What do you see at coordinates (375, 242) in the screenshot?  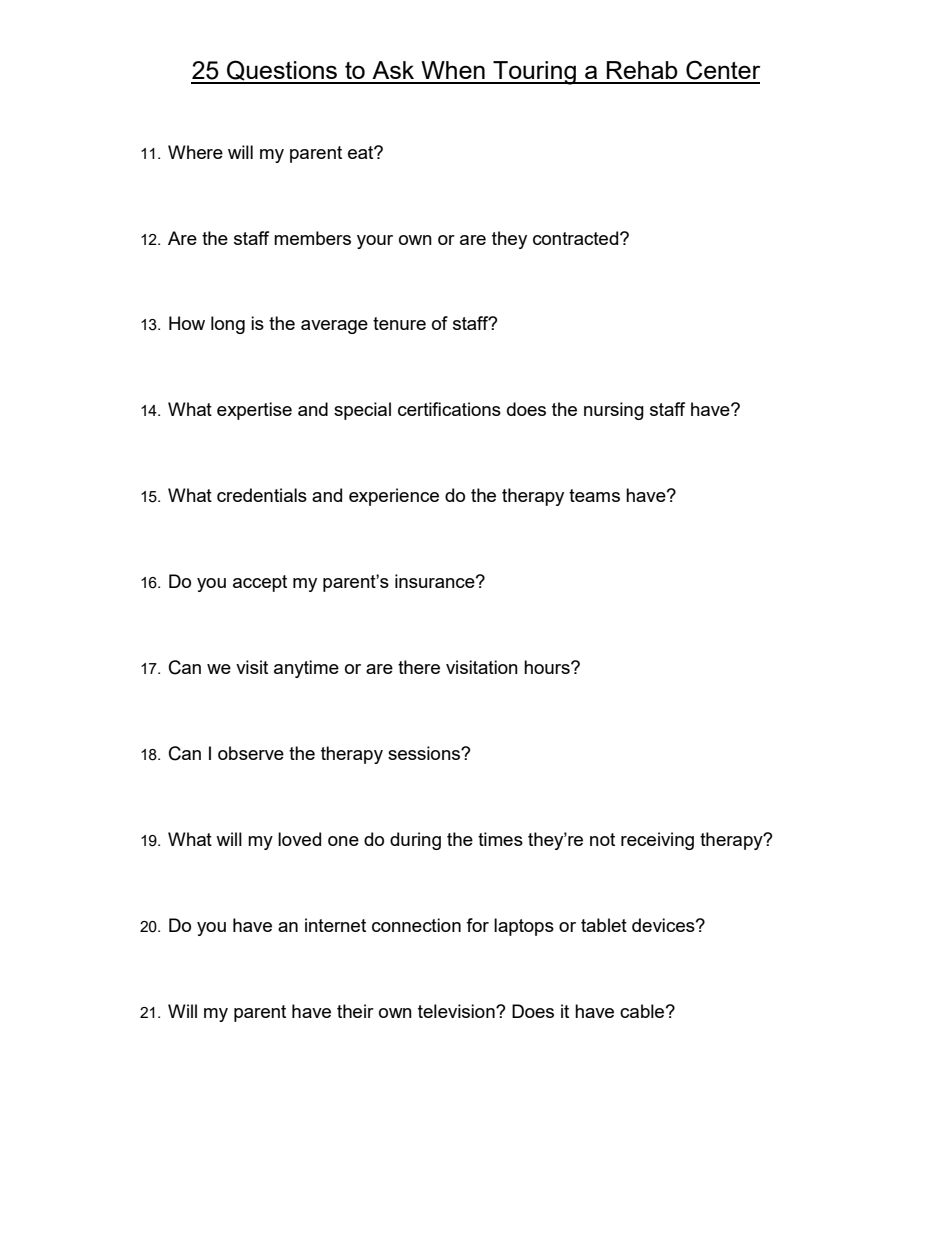 I see `your` at bounding box center [375, 242].
